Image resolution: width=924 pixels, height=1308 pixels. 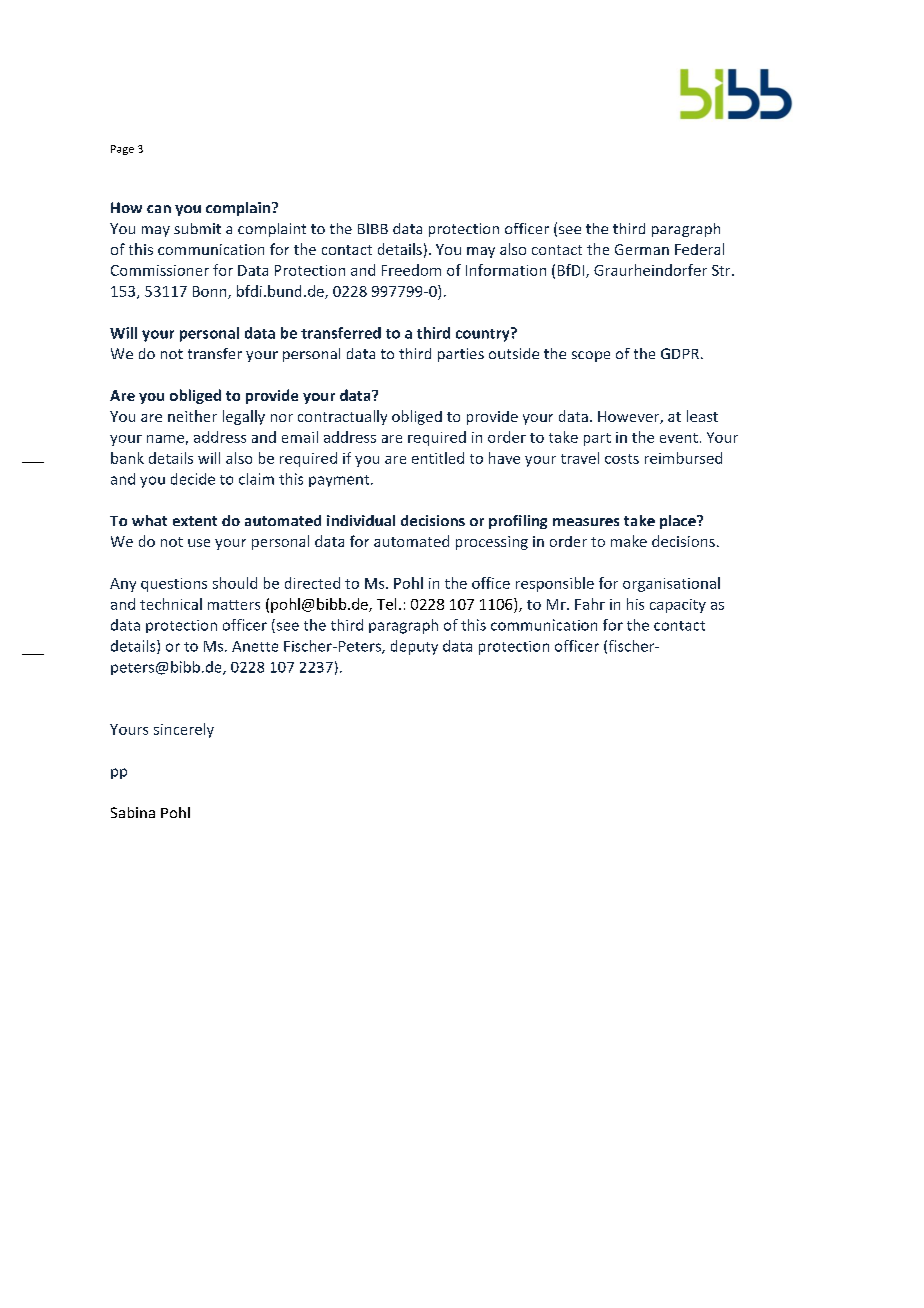 I want to click on deputy, so click(x=414, y=647).
